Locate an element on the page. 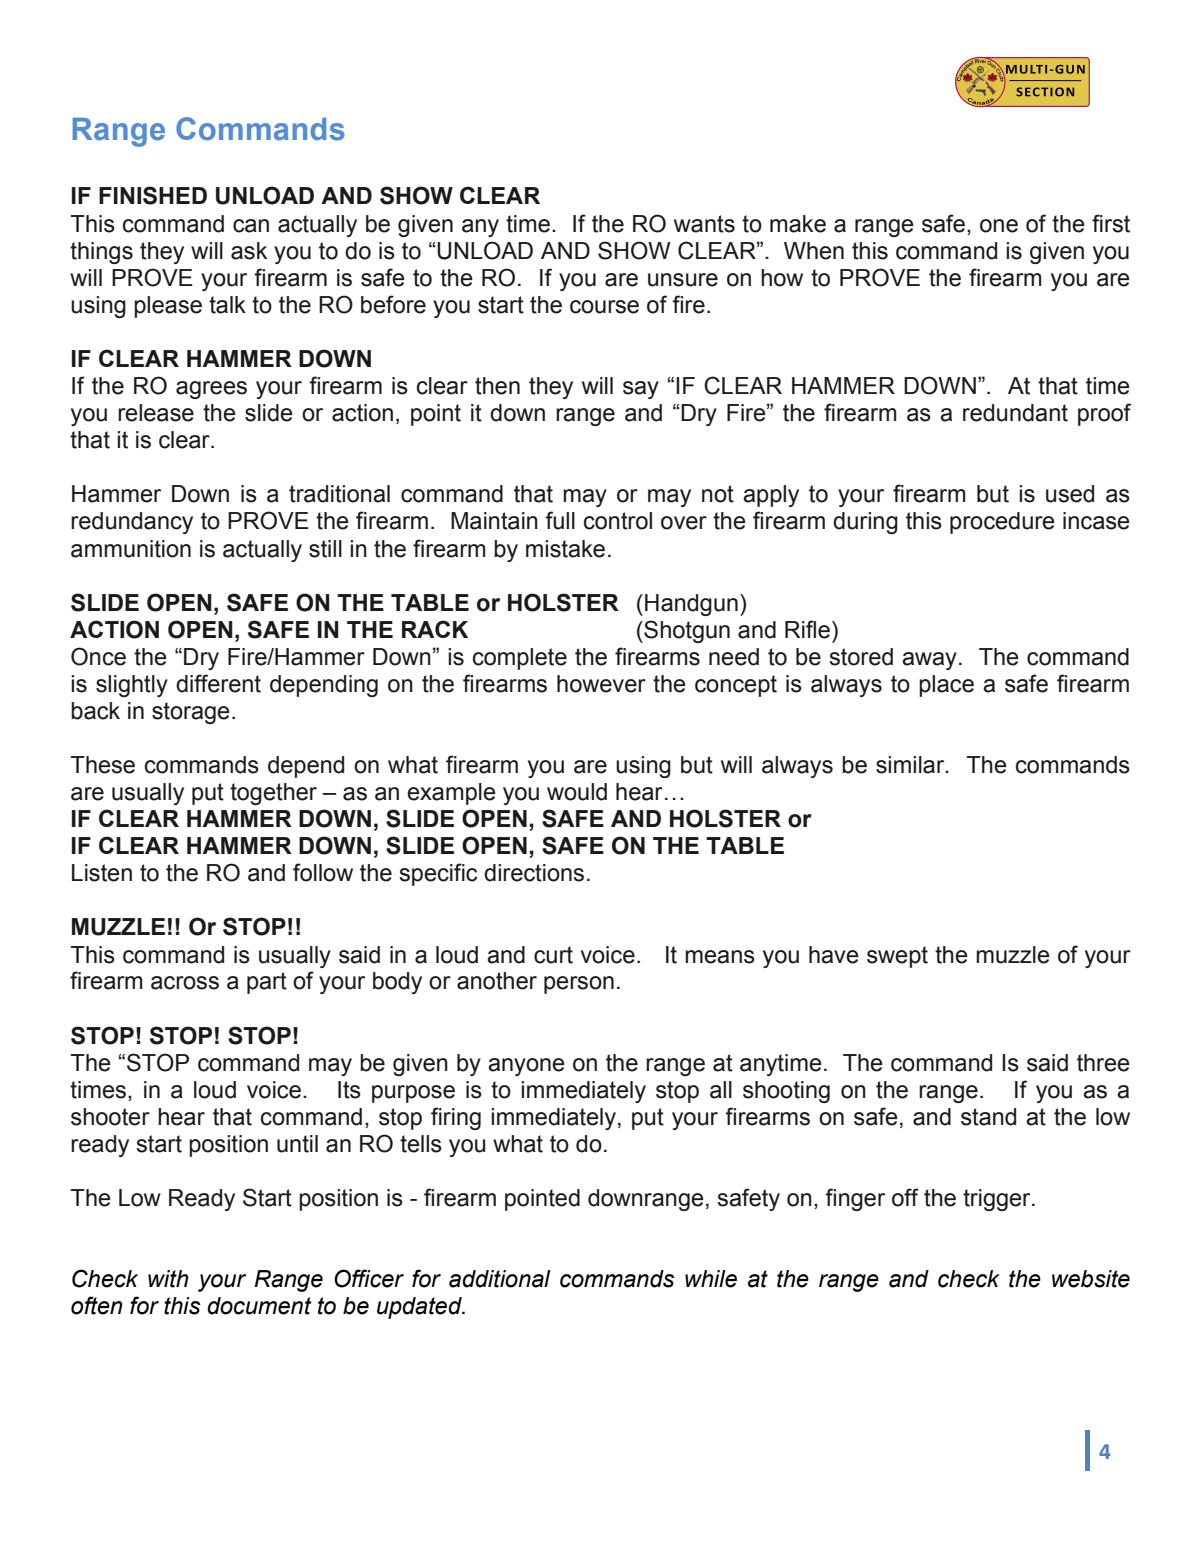 The image size is (1201, 1554). with is located at coordinates (168, 1279).
